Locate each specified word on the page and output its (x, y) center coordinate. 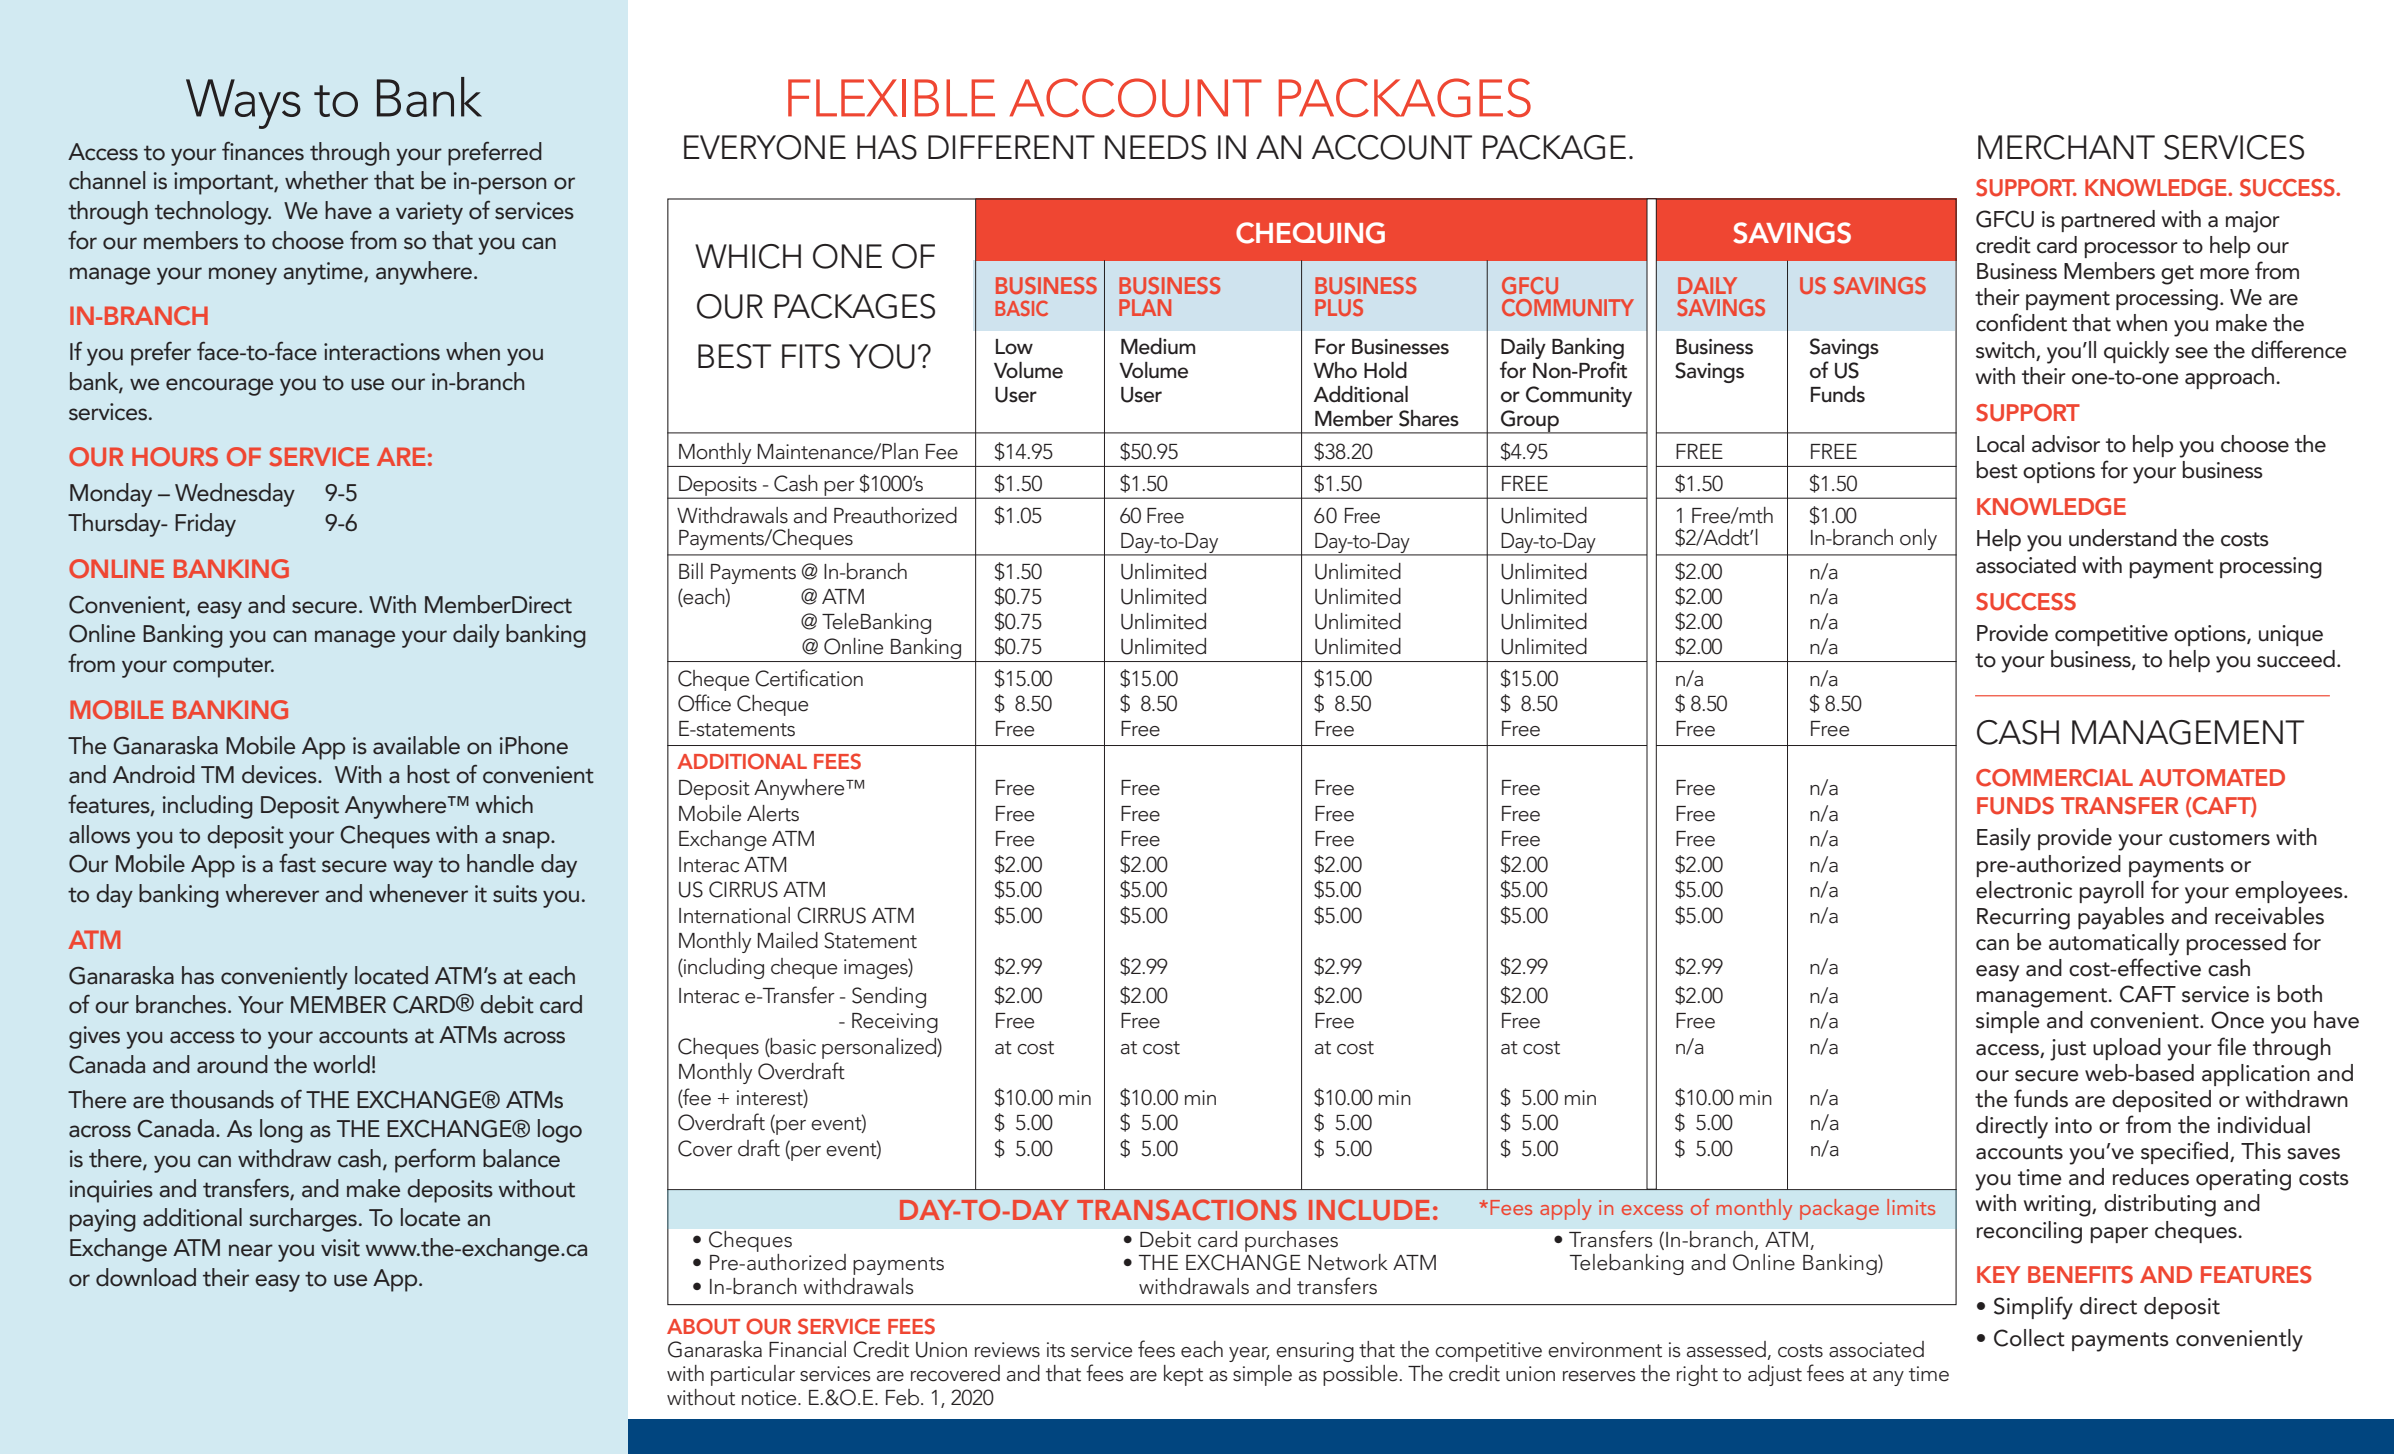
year (1249, 1354)
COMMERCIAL (2054, 778)
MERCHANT (2066, 147)
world (341, 1064)
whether (326, 180)
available (416, 745)
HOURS (175, 457)
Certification (809, 678)
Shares (1429, 418)
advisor (2066, 444)
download (146, 1277)
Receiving (895, 1023)
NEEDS (1155, 147)
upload (2127, 1049)
